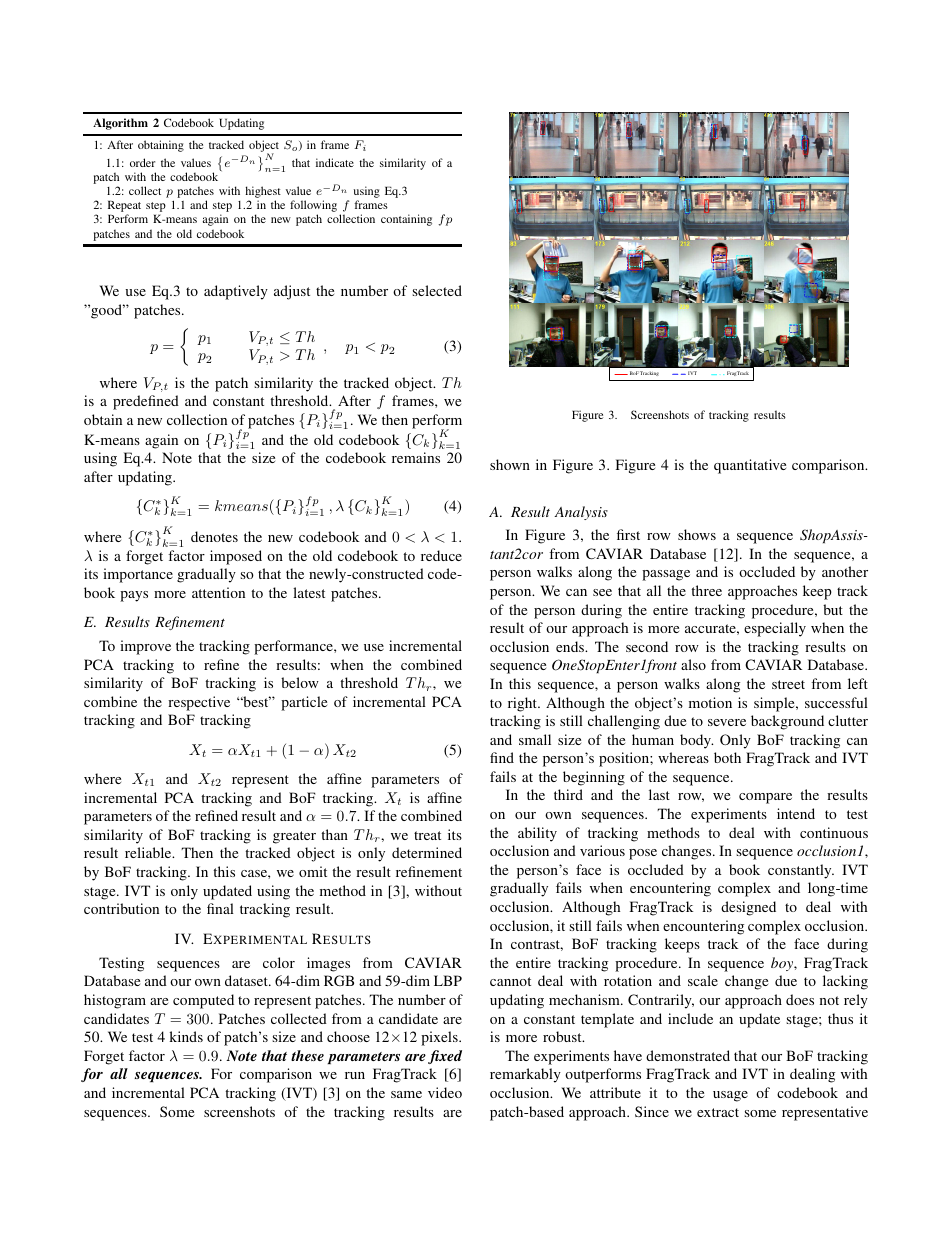 This screenshot has width=952, height=1233. Describe the element at coordinates (730, 1096) in the screenshot. I see `usage` at that location.
